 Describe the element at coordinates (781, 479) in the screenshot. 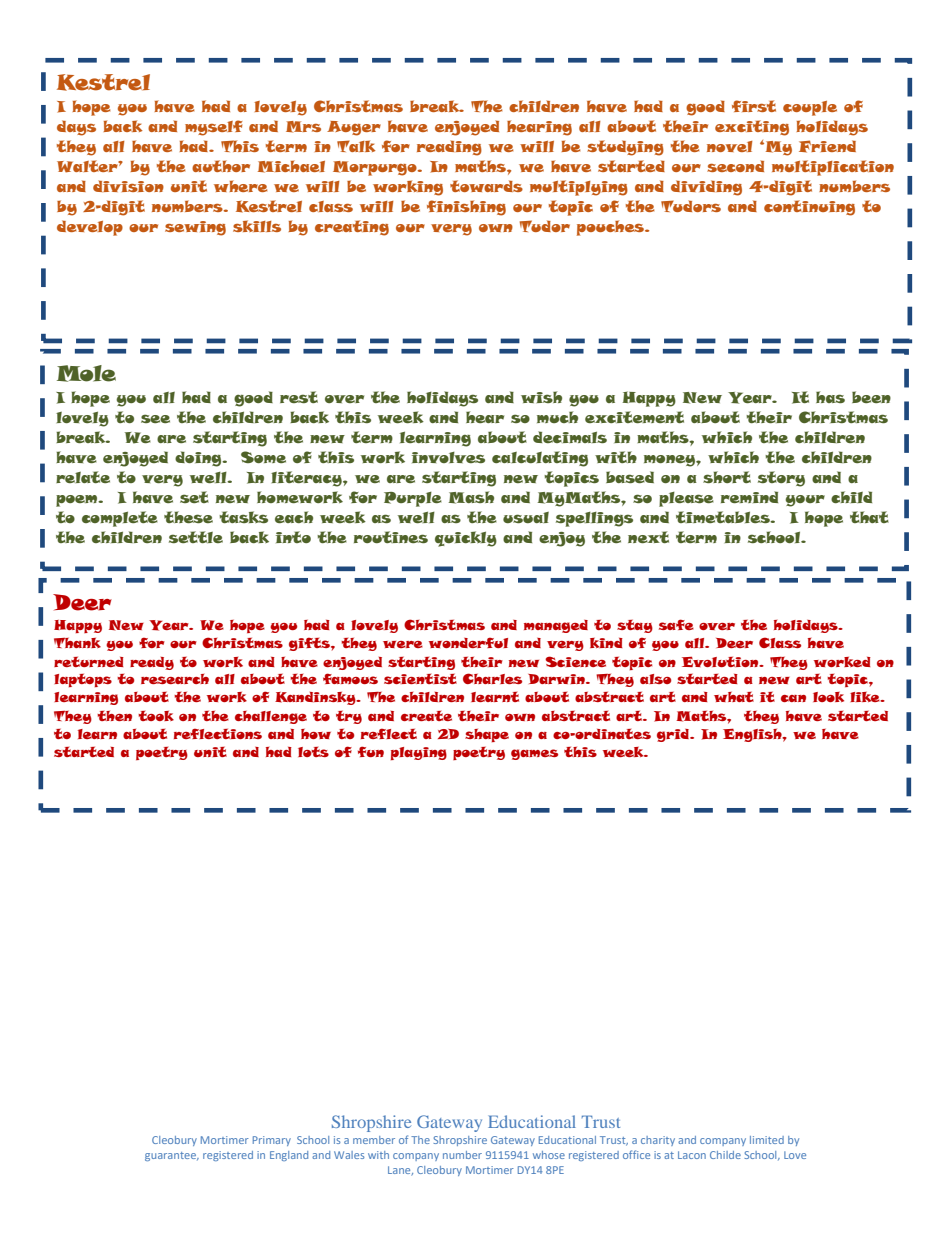

I see `story` at that location.
